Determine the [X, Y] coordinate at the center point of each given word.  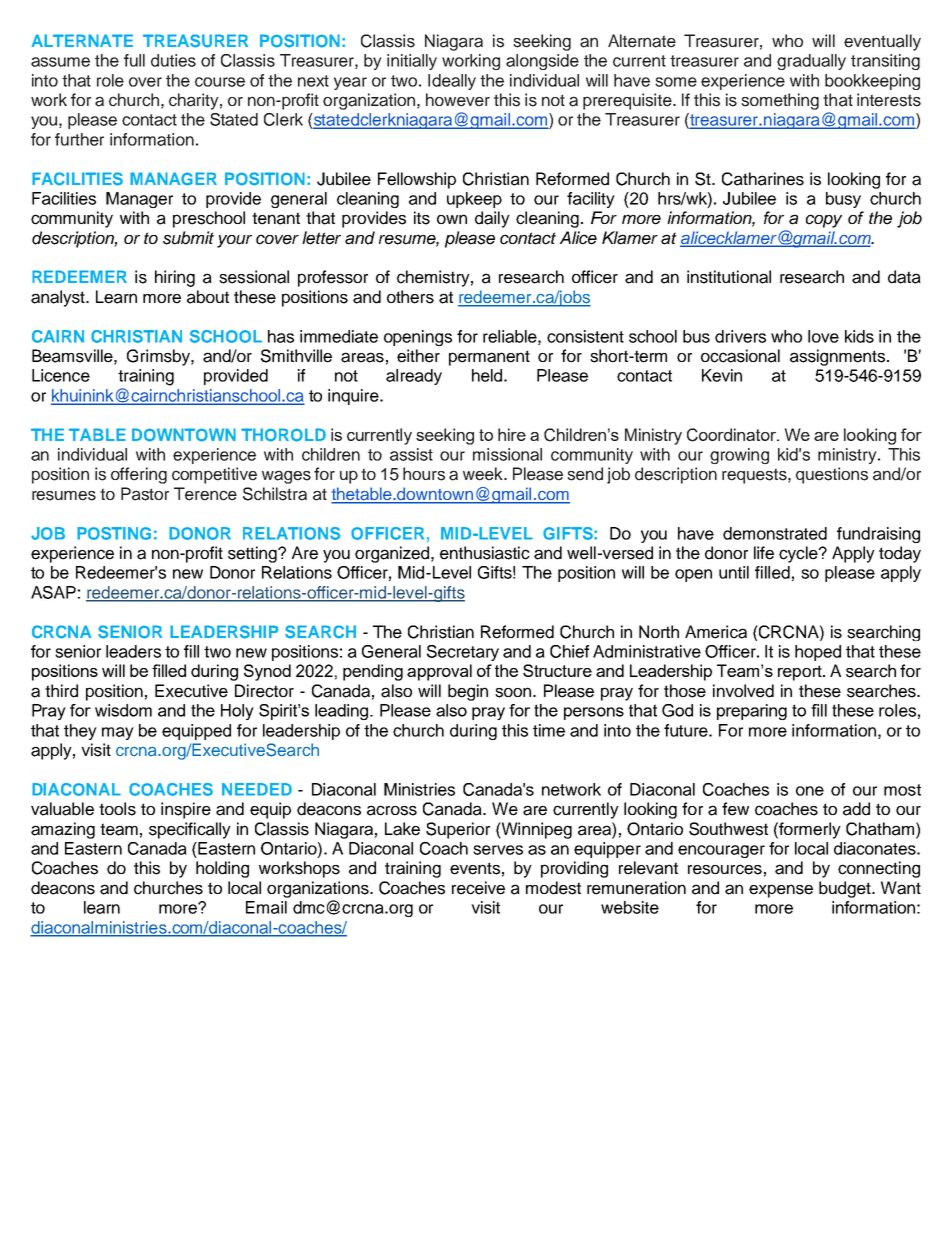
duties [173, 60]
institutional [729, 277]
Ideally [452, 82]
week [484, 474]
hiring [175, 278]
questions [832, 475]
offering [139, 475]
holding [222, 869]
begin [468, 692]
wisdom [123, 710]
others [410, 297]
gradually [811, 62]
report [801, 673]
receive [478, 888]
